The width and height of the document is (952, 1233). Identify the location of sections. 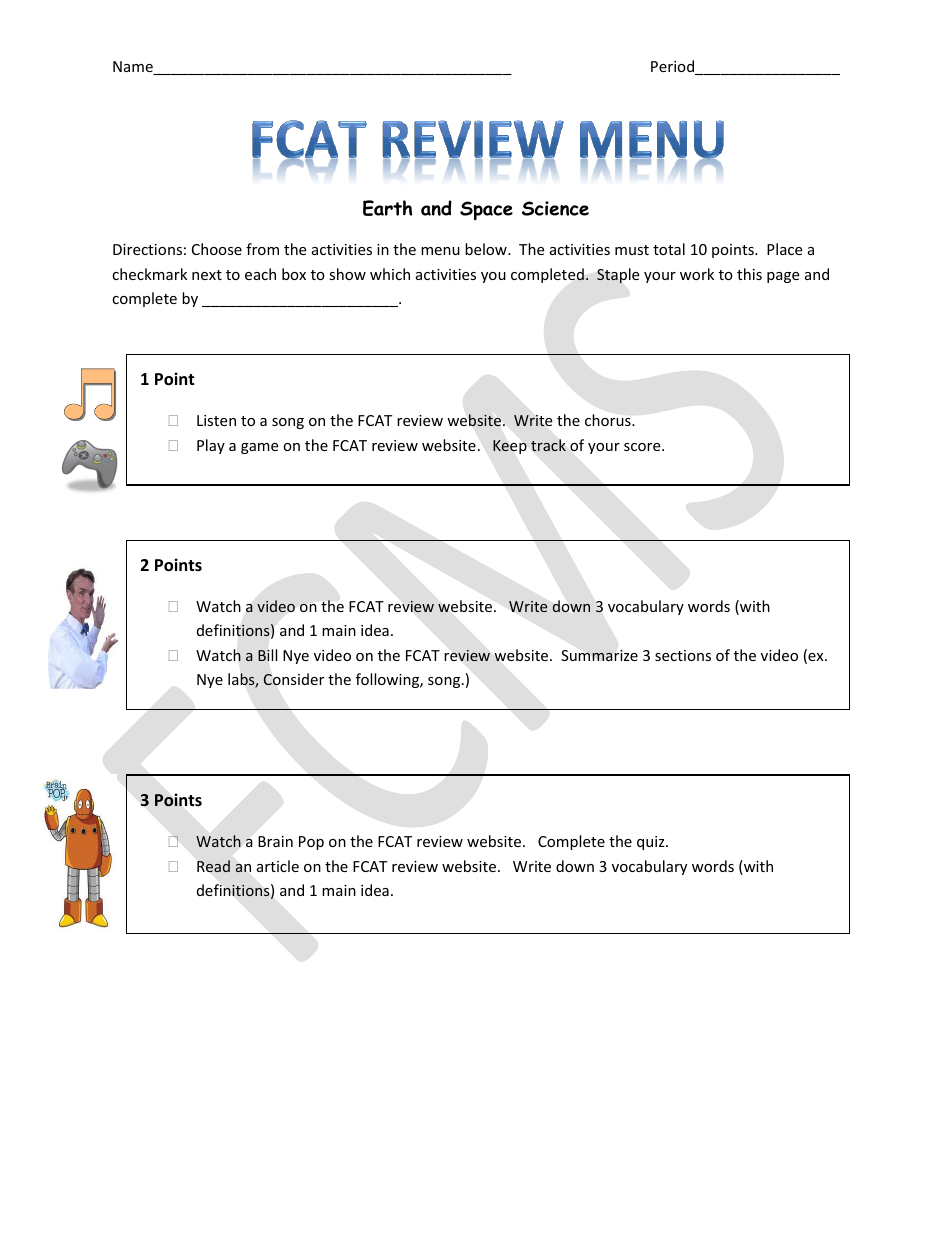
(683, 655).
